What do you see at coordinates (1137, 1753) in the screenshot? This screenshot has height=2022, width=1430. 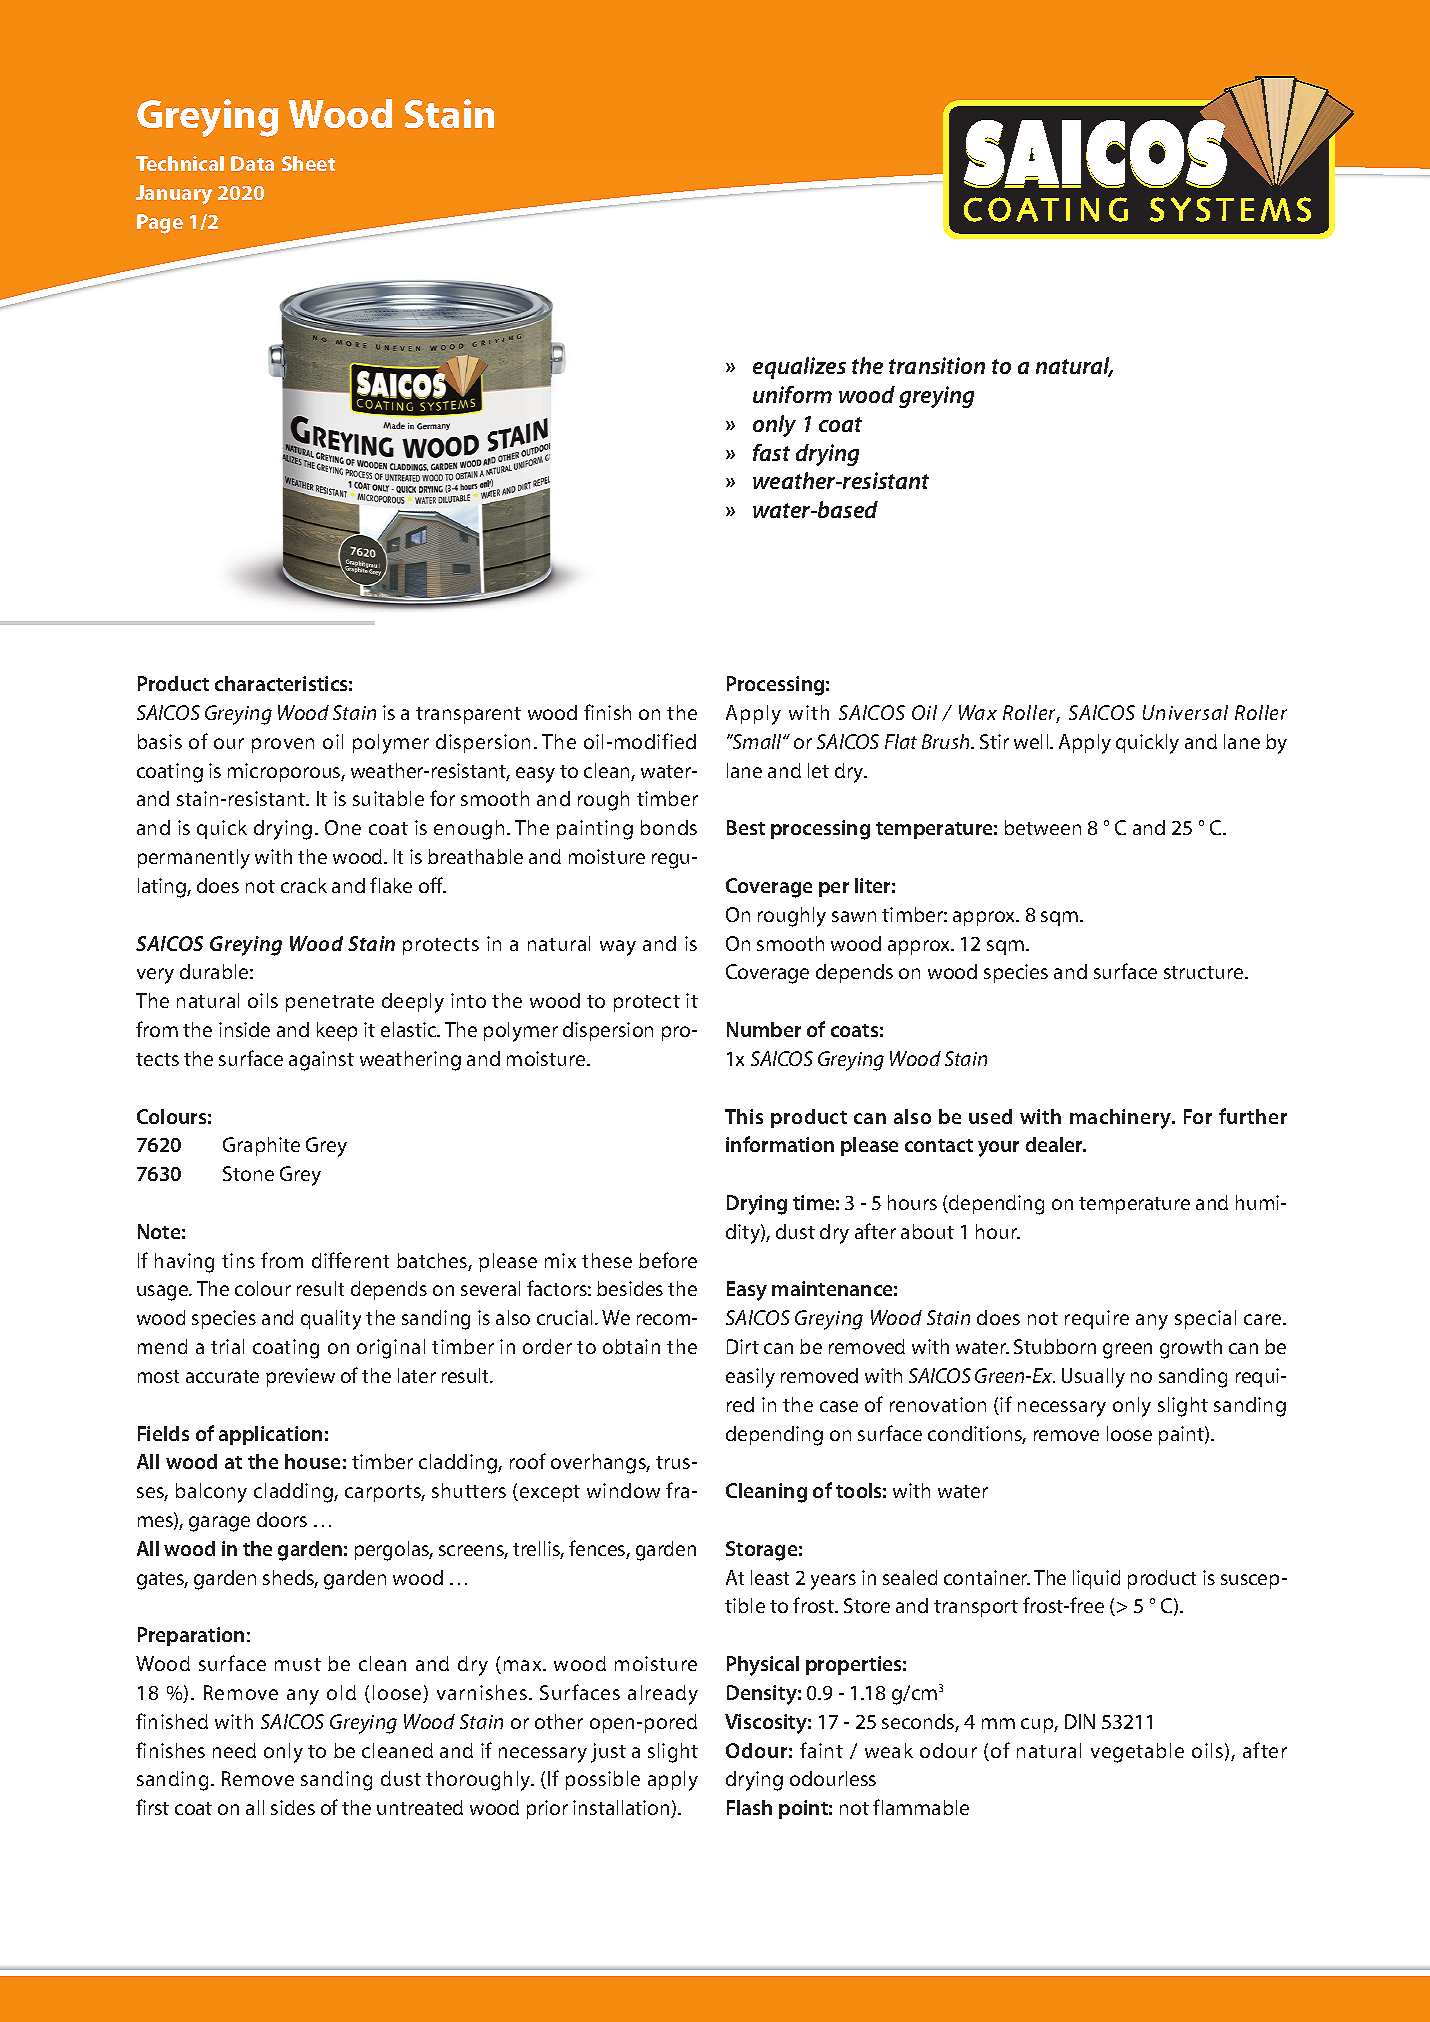 I see `vegetable` at bounding box center [1137, 1753].
